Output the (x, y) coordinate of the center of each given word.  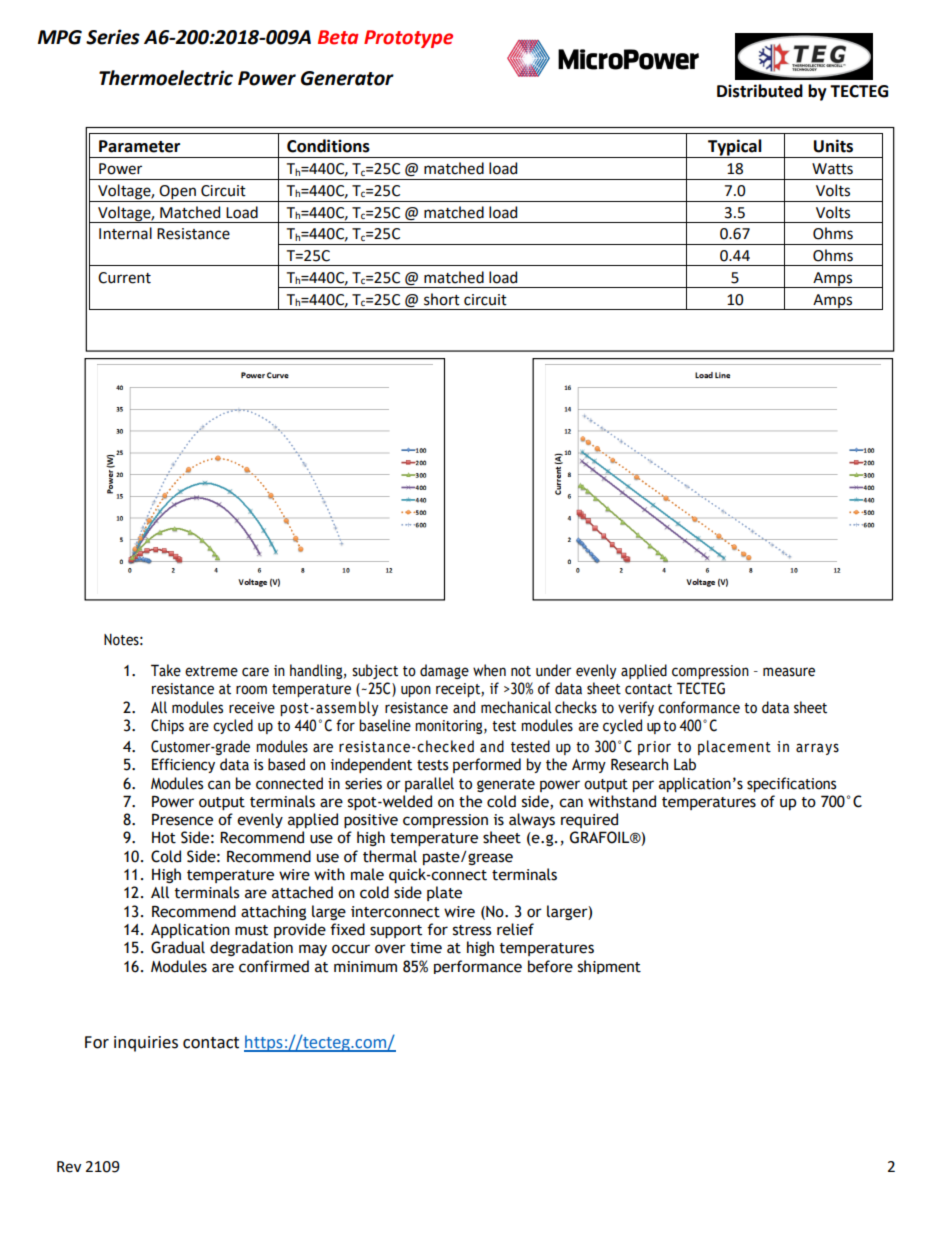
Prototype (408, 39)
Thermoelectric (166, 78)
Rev (69, 1167)
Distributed (760, 91)
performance (478, 967)
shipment (609, 967)
